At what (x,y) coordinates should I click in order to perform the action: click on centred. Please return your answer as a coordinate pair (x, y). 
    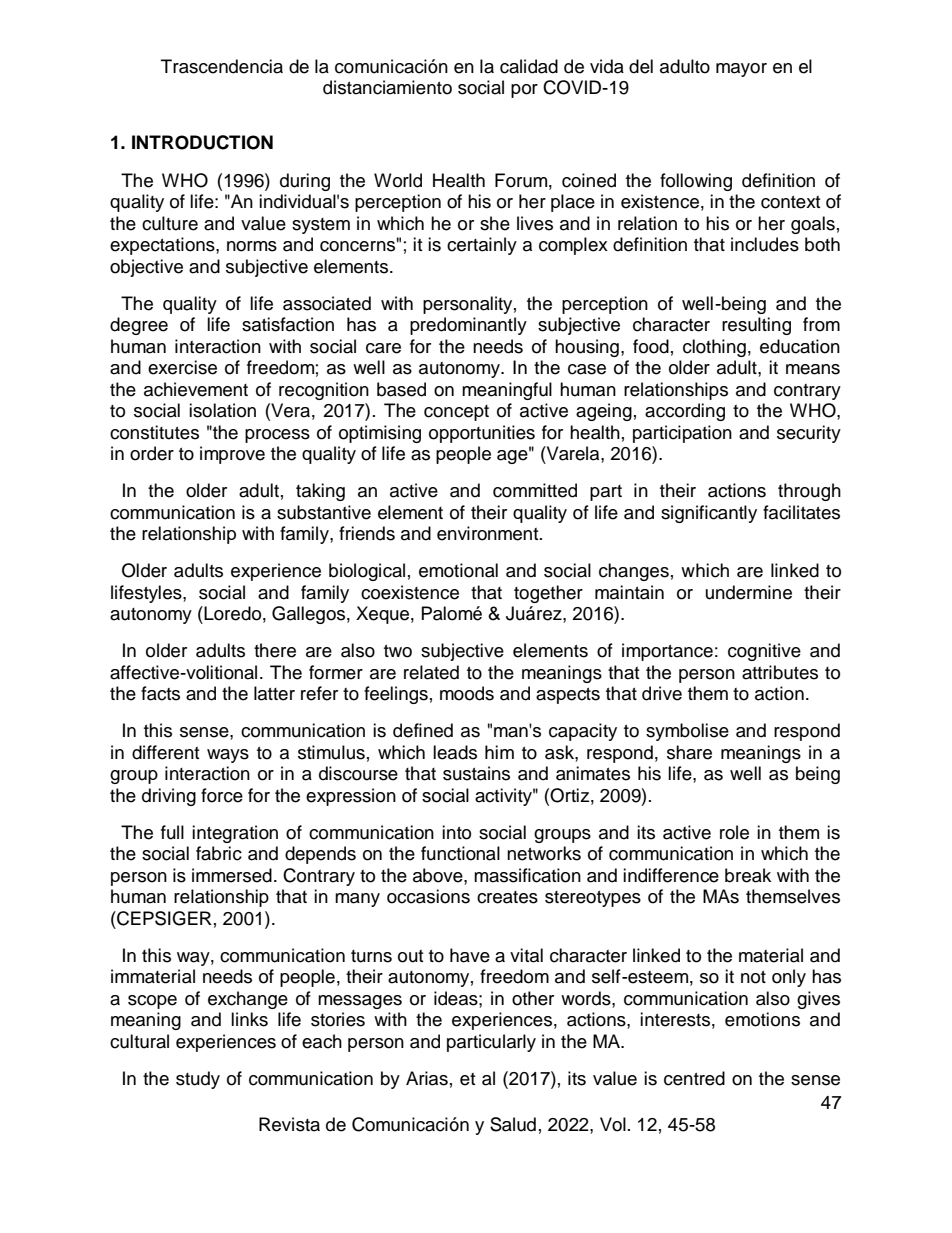
    Looking at the image, I should click on (694, 1078).
